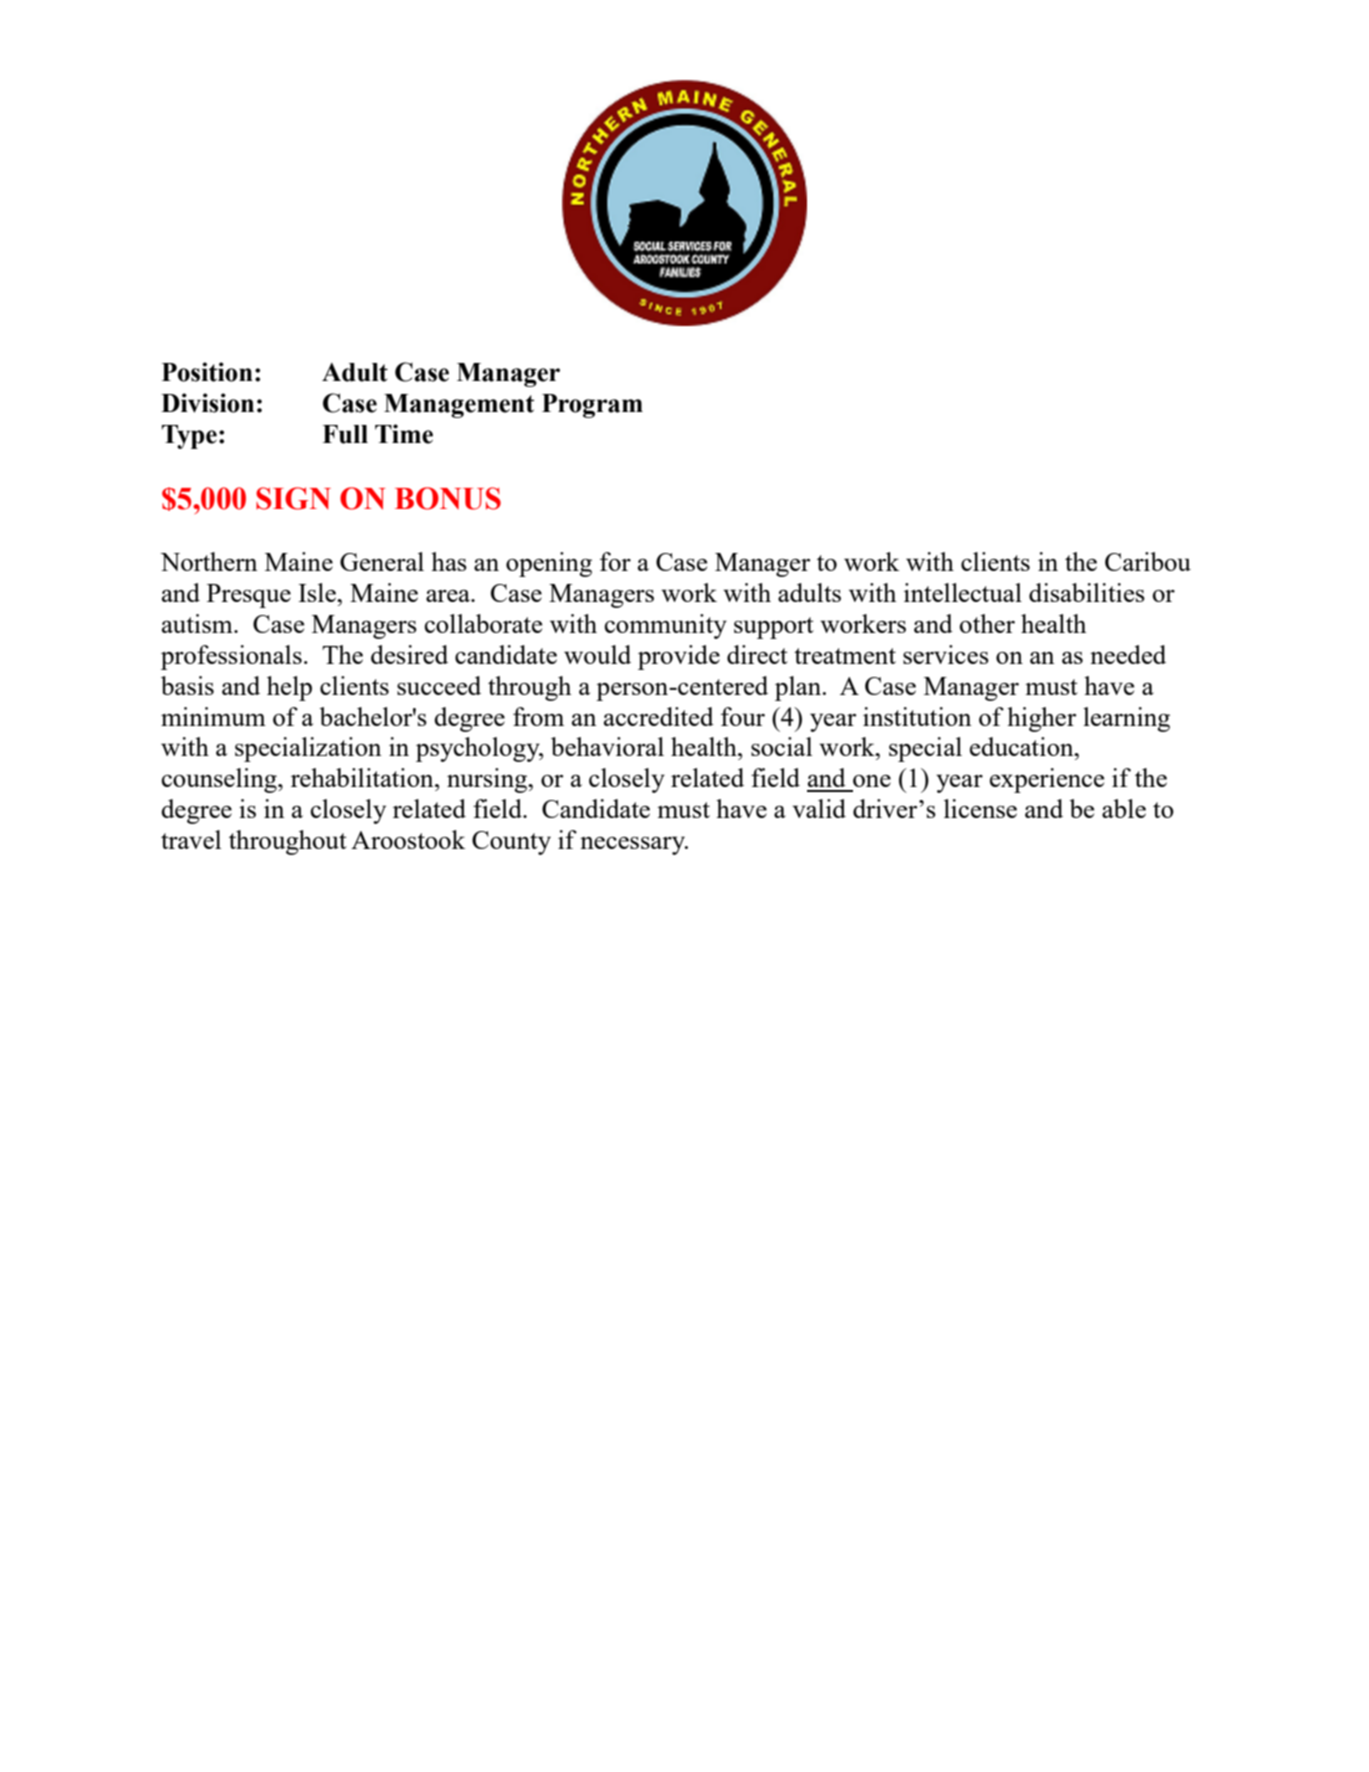  What do you see at coordinates (213, 716) in the screenshot?
I see `minimum` at bounding box center [213, 716].
